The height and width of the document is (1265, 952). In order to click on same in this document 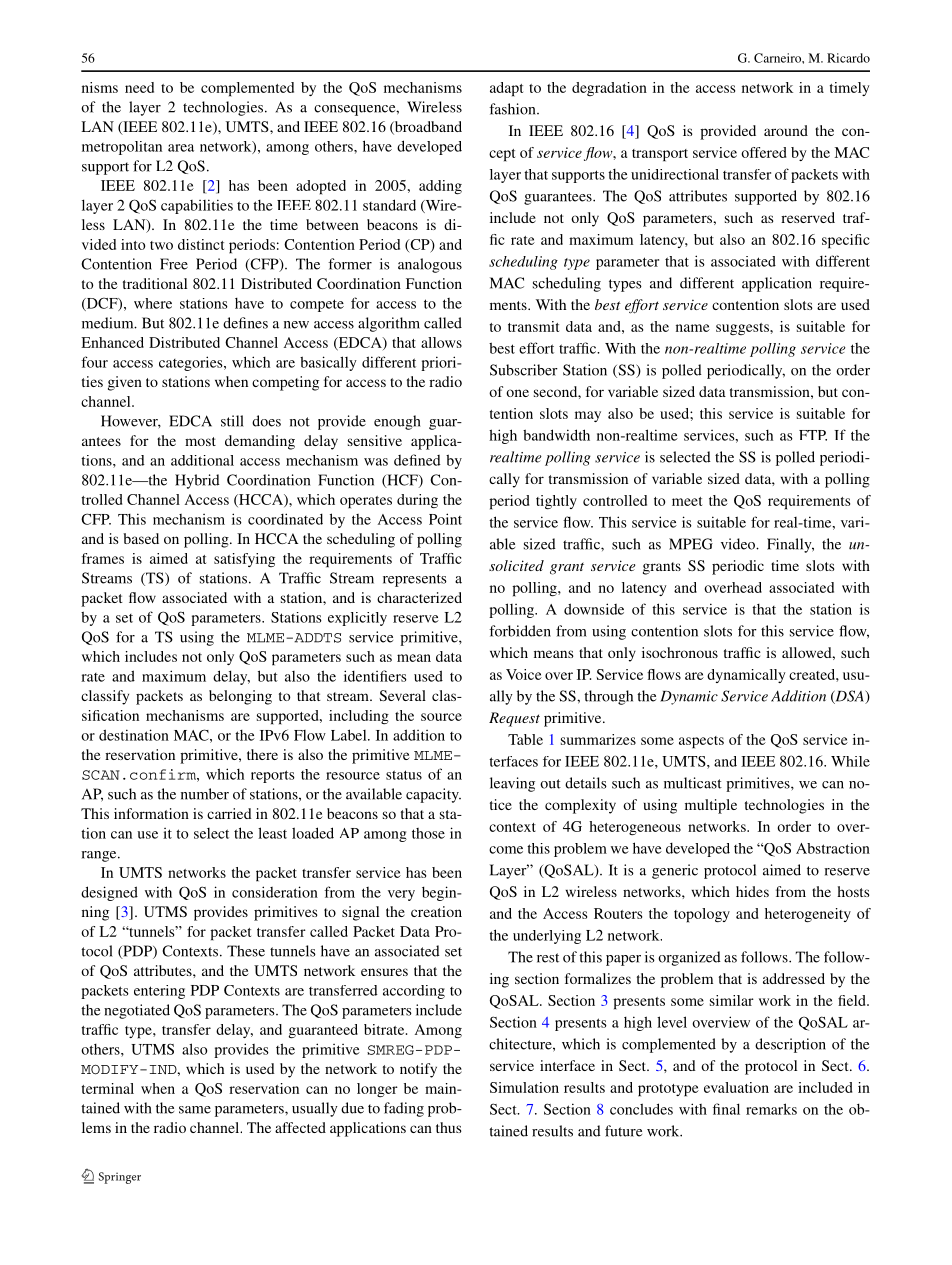, I will do `click(195, 1110)`.
